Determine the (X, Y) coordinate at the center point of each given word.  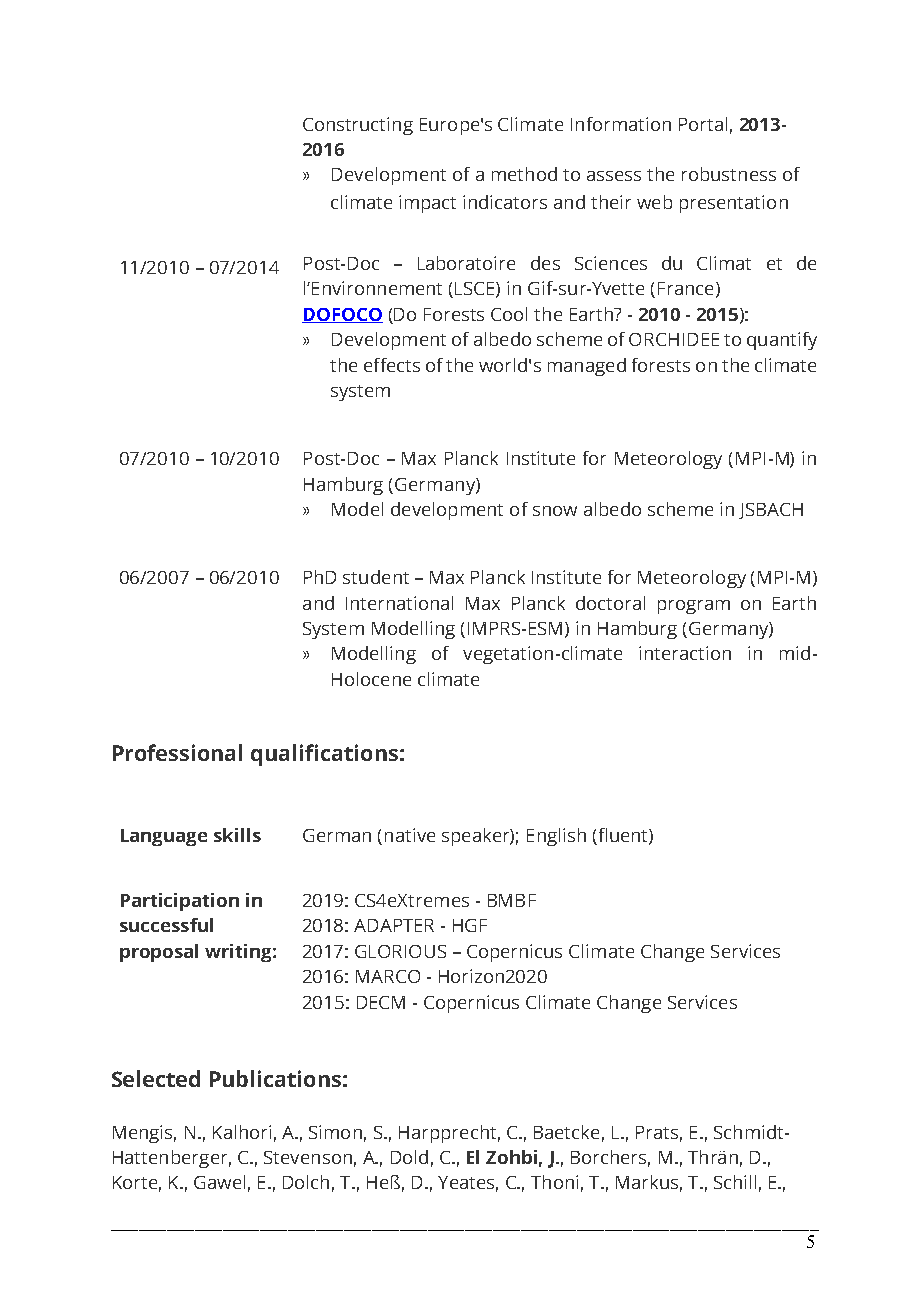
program (694, 607)
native (410, 835)
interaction (685, 653)
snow (555, 511)
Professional (177, 752)
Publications (275, 1078)
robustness (729, 174)
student (376, 577)
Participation (180, 902)
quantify (782, 341)
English (556, 837)
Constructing (358, 126)
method (524, 174)
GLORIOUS (400, 951)
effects (392, 365)
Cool (509, 314)
